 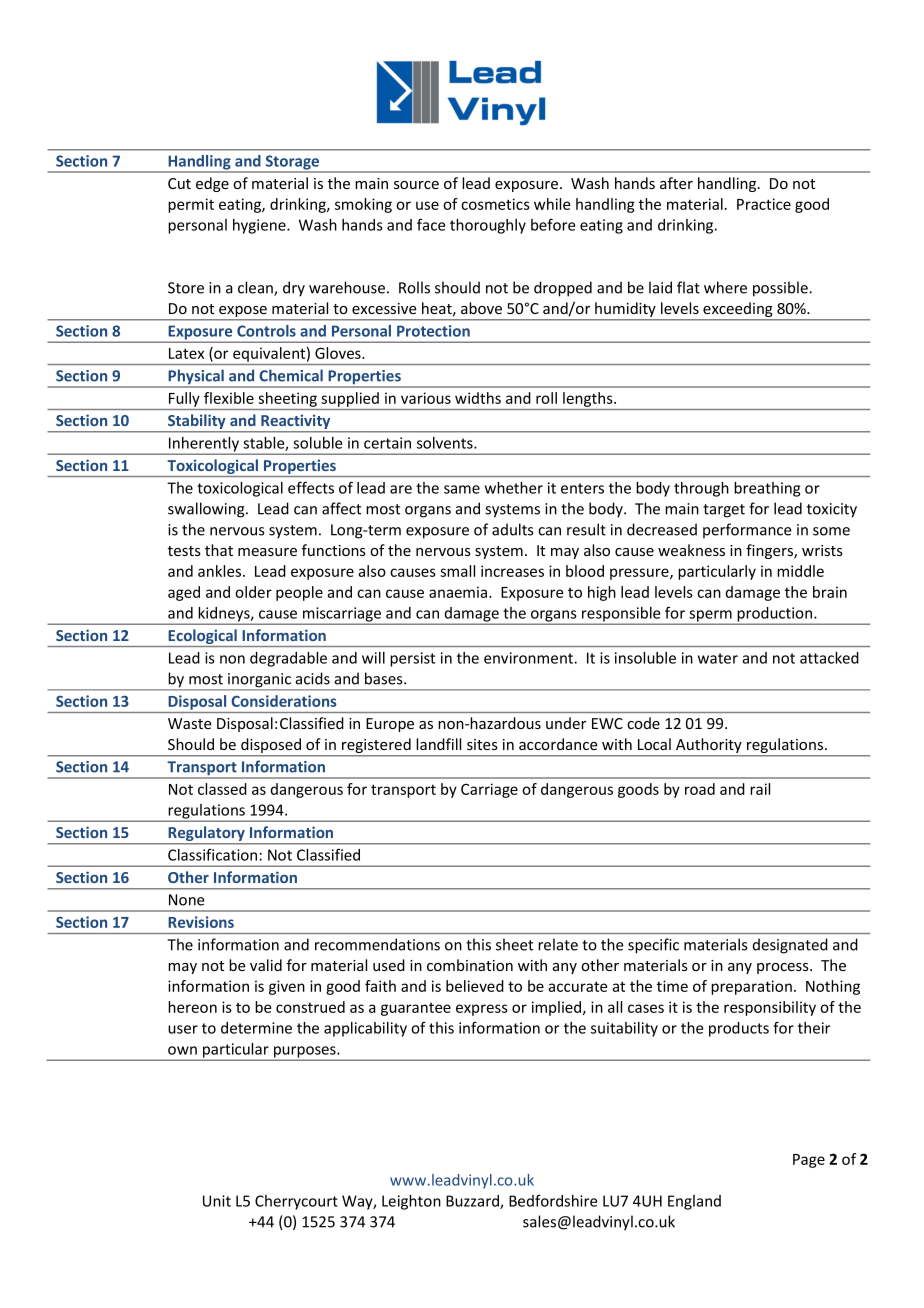 What do you see at coordinates (260, 226) in the document?
I see `hygiene` at bounding box center [260, 226].
